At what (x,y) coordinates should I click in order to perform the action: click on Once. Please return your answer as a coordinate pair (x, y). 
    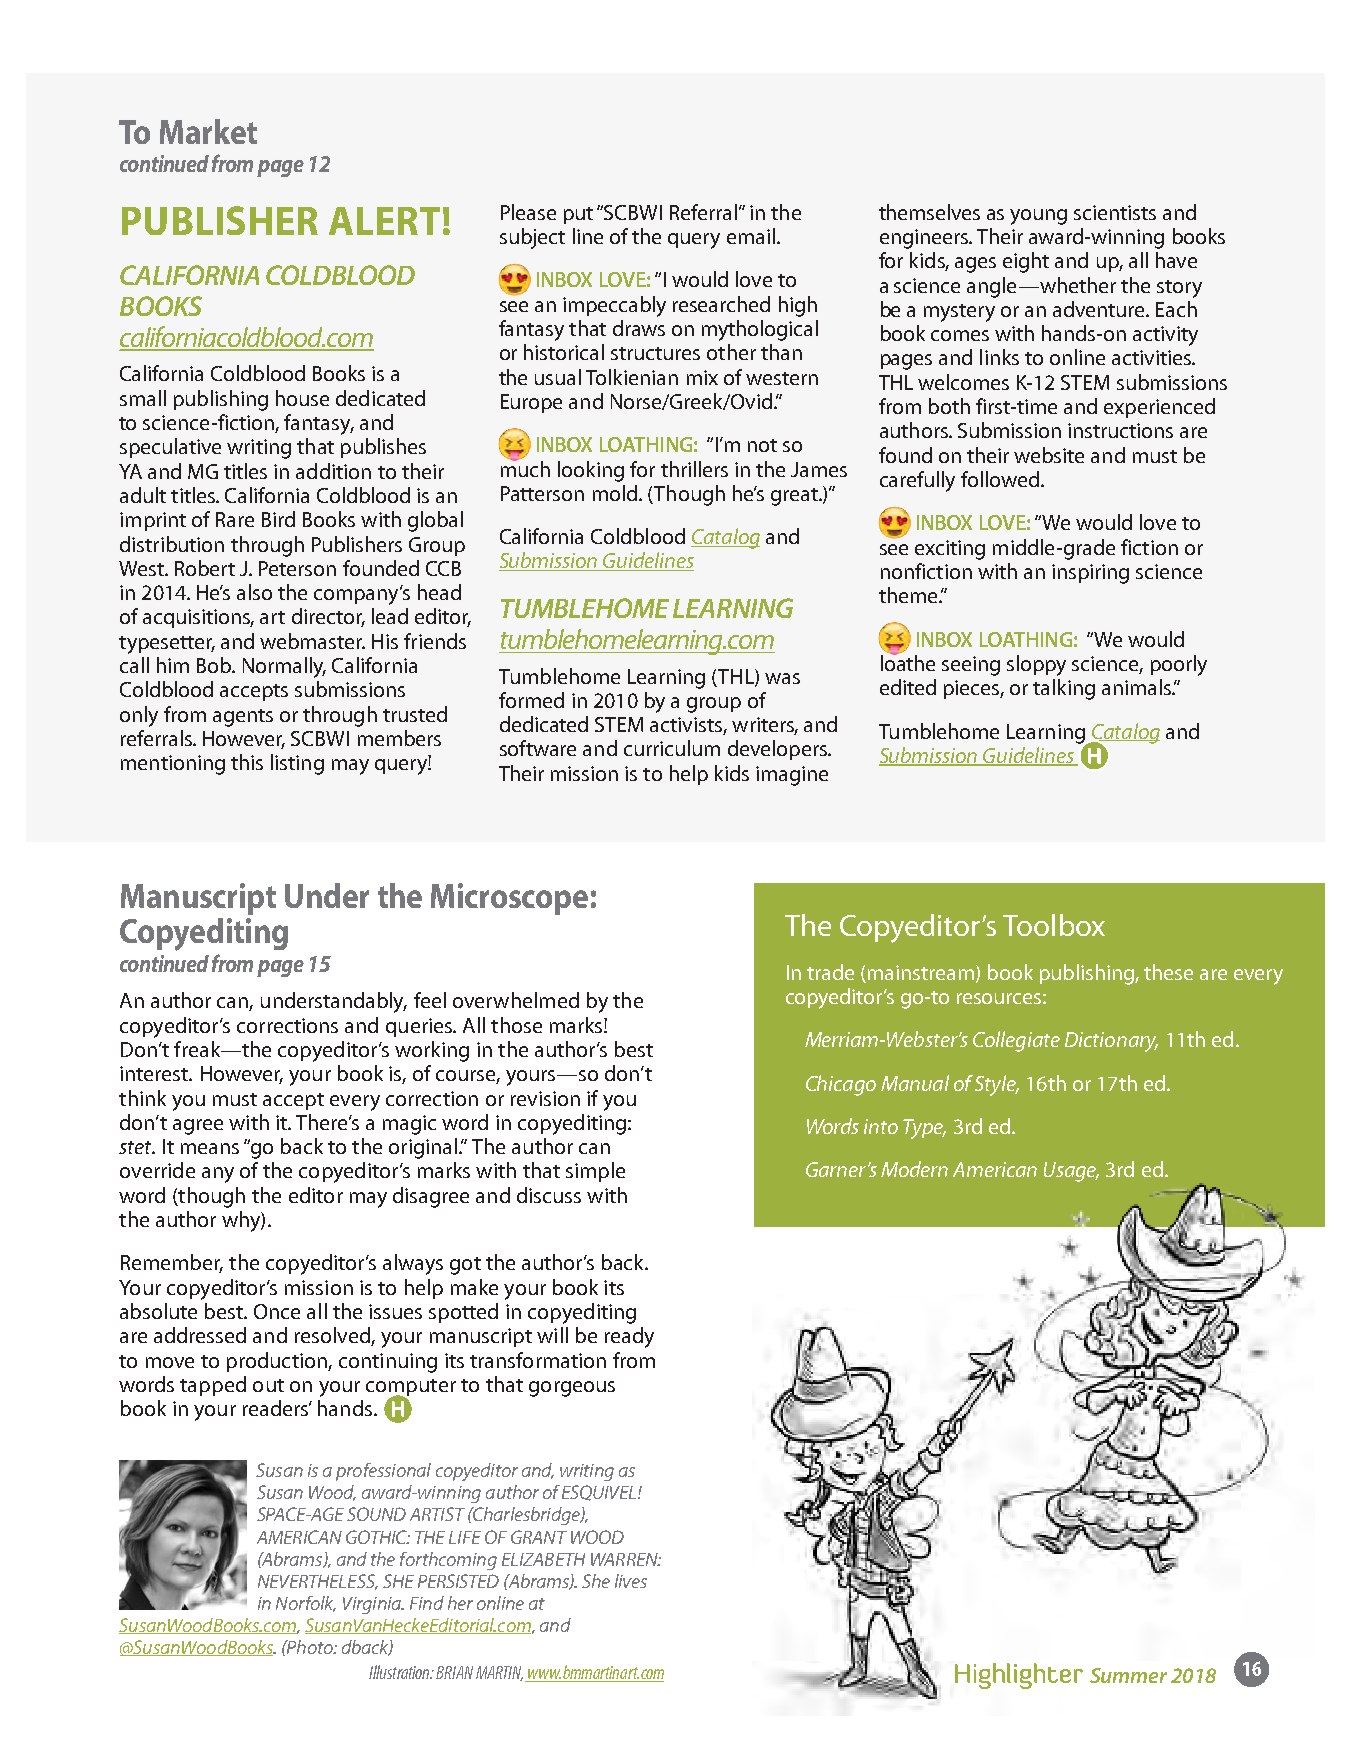
    Looking at the image, I should click on (277, 1311).
